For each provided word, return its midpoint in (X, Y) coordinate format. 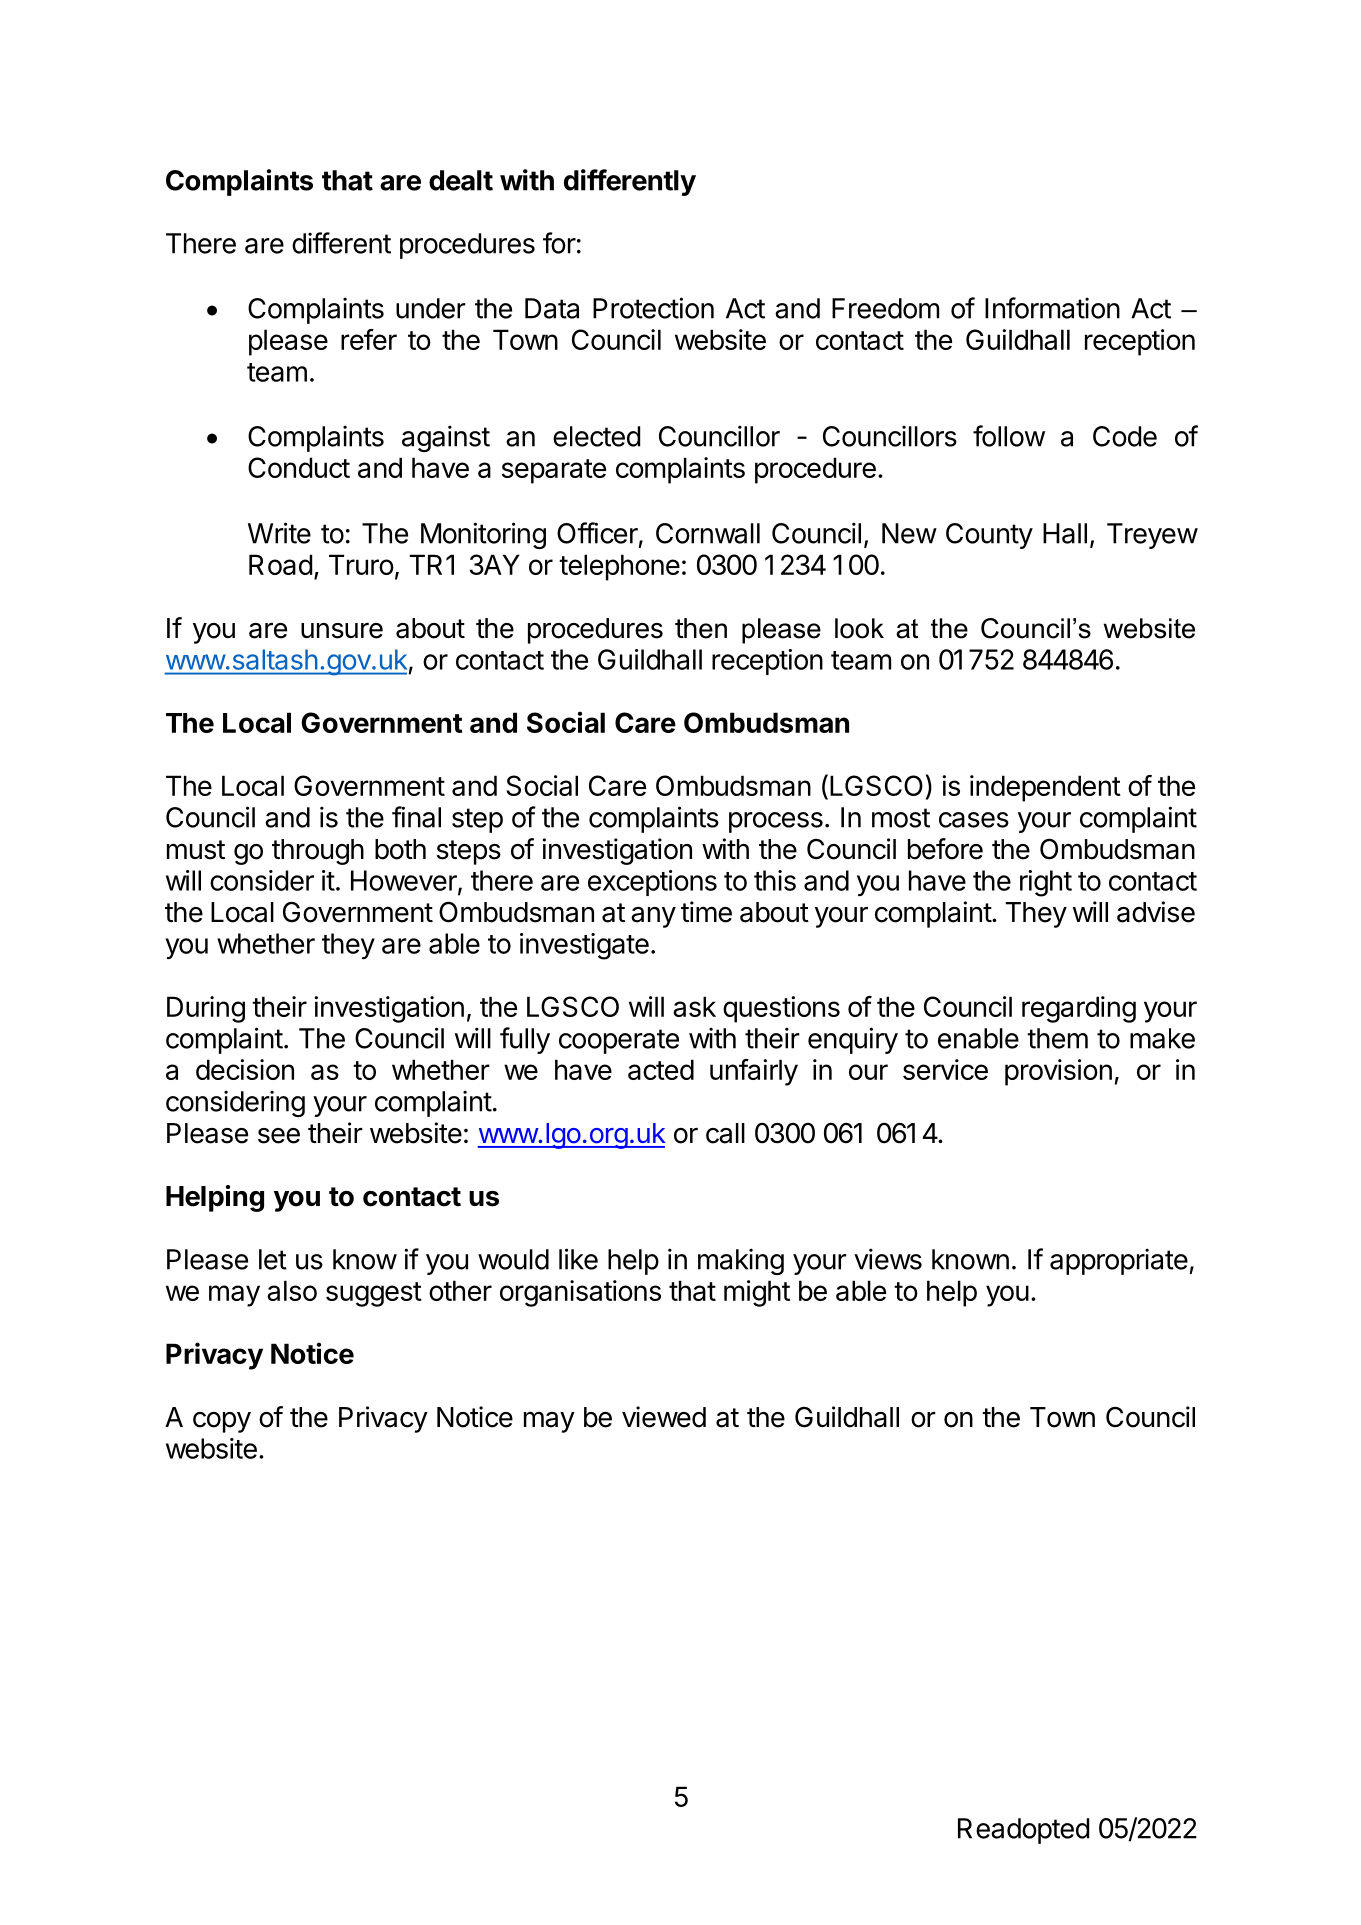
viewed (664, 1417)
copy (222, 1422)
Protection (653, 308)
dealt (461, 180)
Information (1052, 308)
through (318, 852)
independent (1045, 788)
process (776, 822)
